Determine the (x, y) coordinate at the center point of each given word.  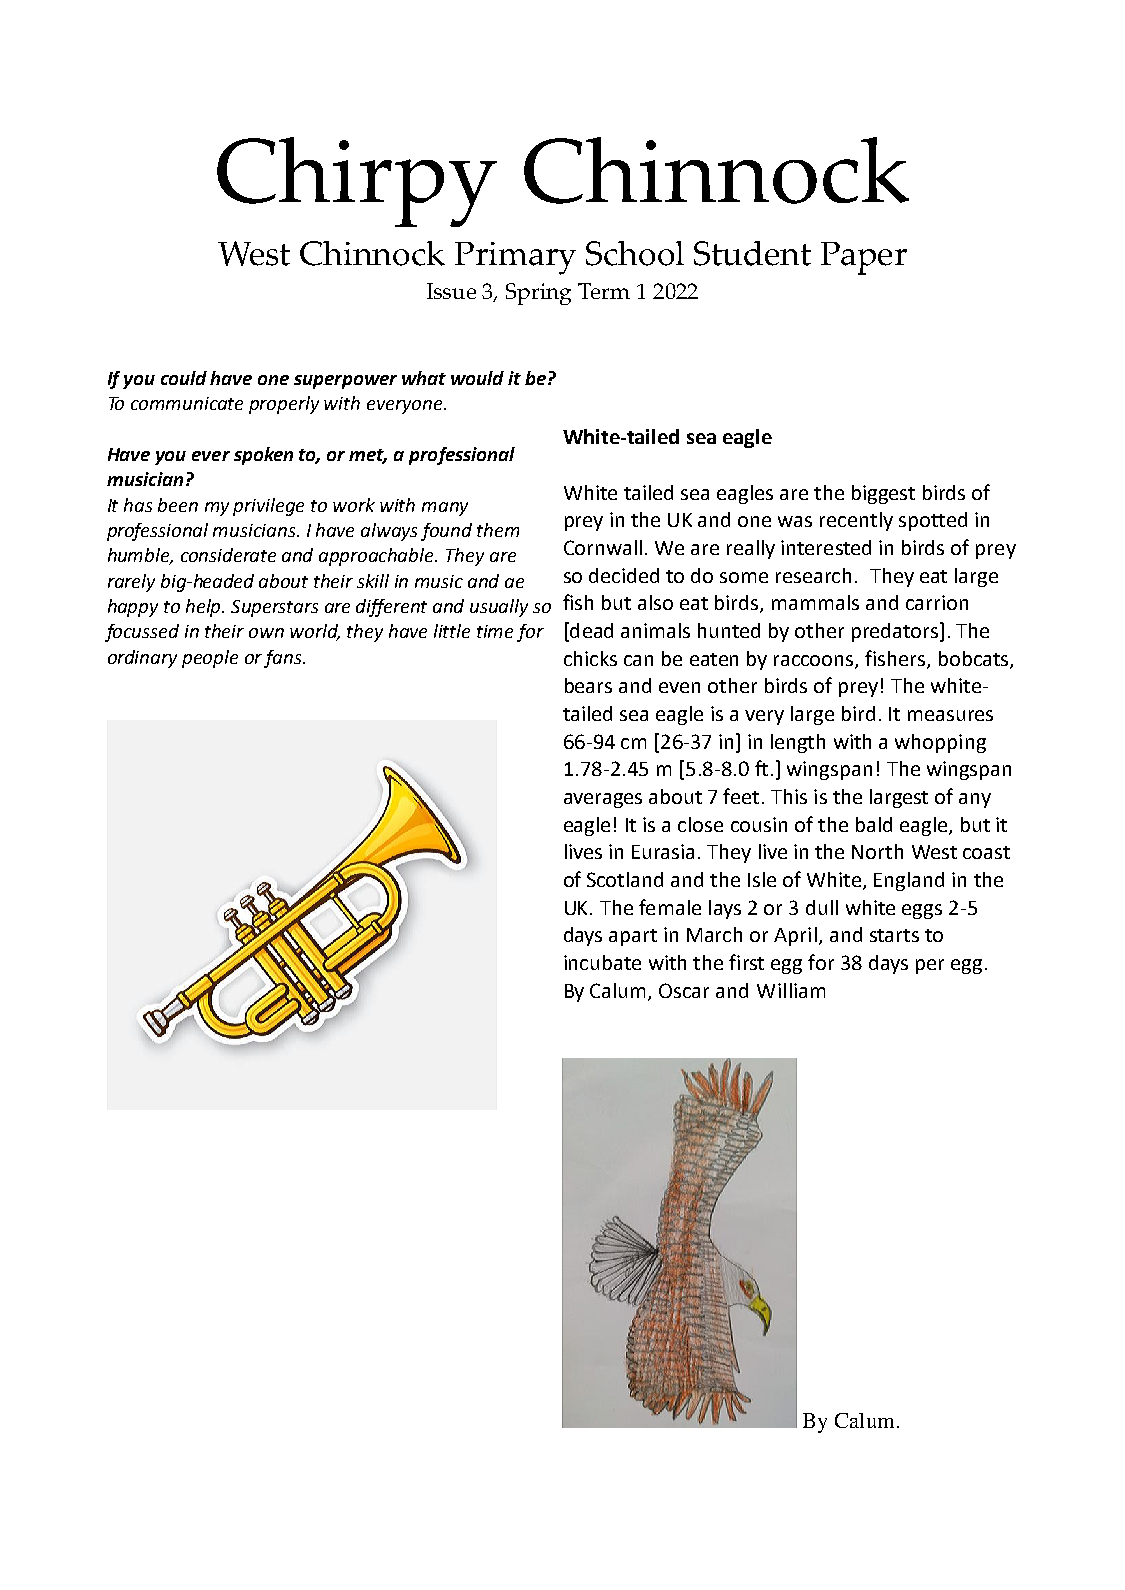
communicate (187, 403)
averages (603, 800)
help (205, 608)
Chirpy (357, 182)
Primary (515, 258)
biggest (883, 494)
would (477, 378)
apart (633, 937)
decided (624, 575)
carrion (937, 602)
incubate (602, 962)
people (210, 659)
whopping (940, 743)
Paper (864, 258)
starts (894, 935)
